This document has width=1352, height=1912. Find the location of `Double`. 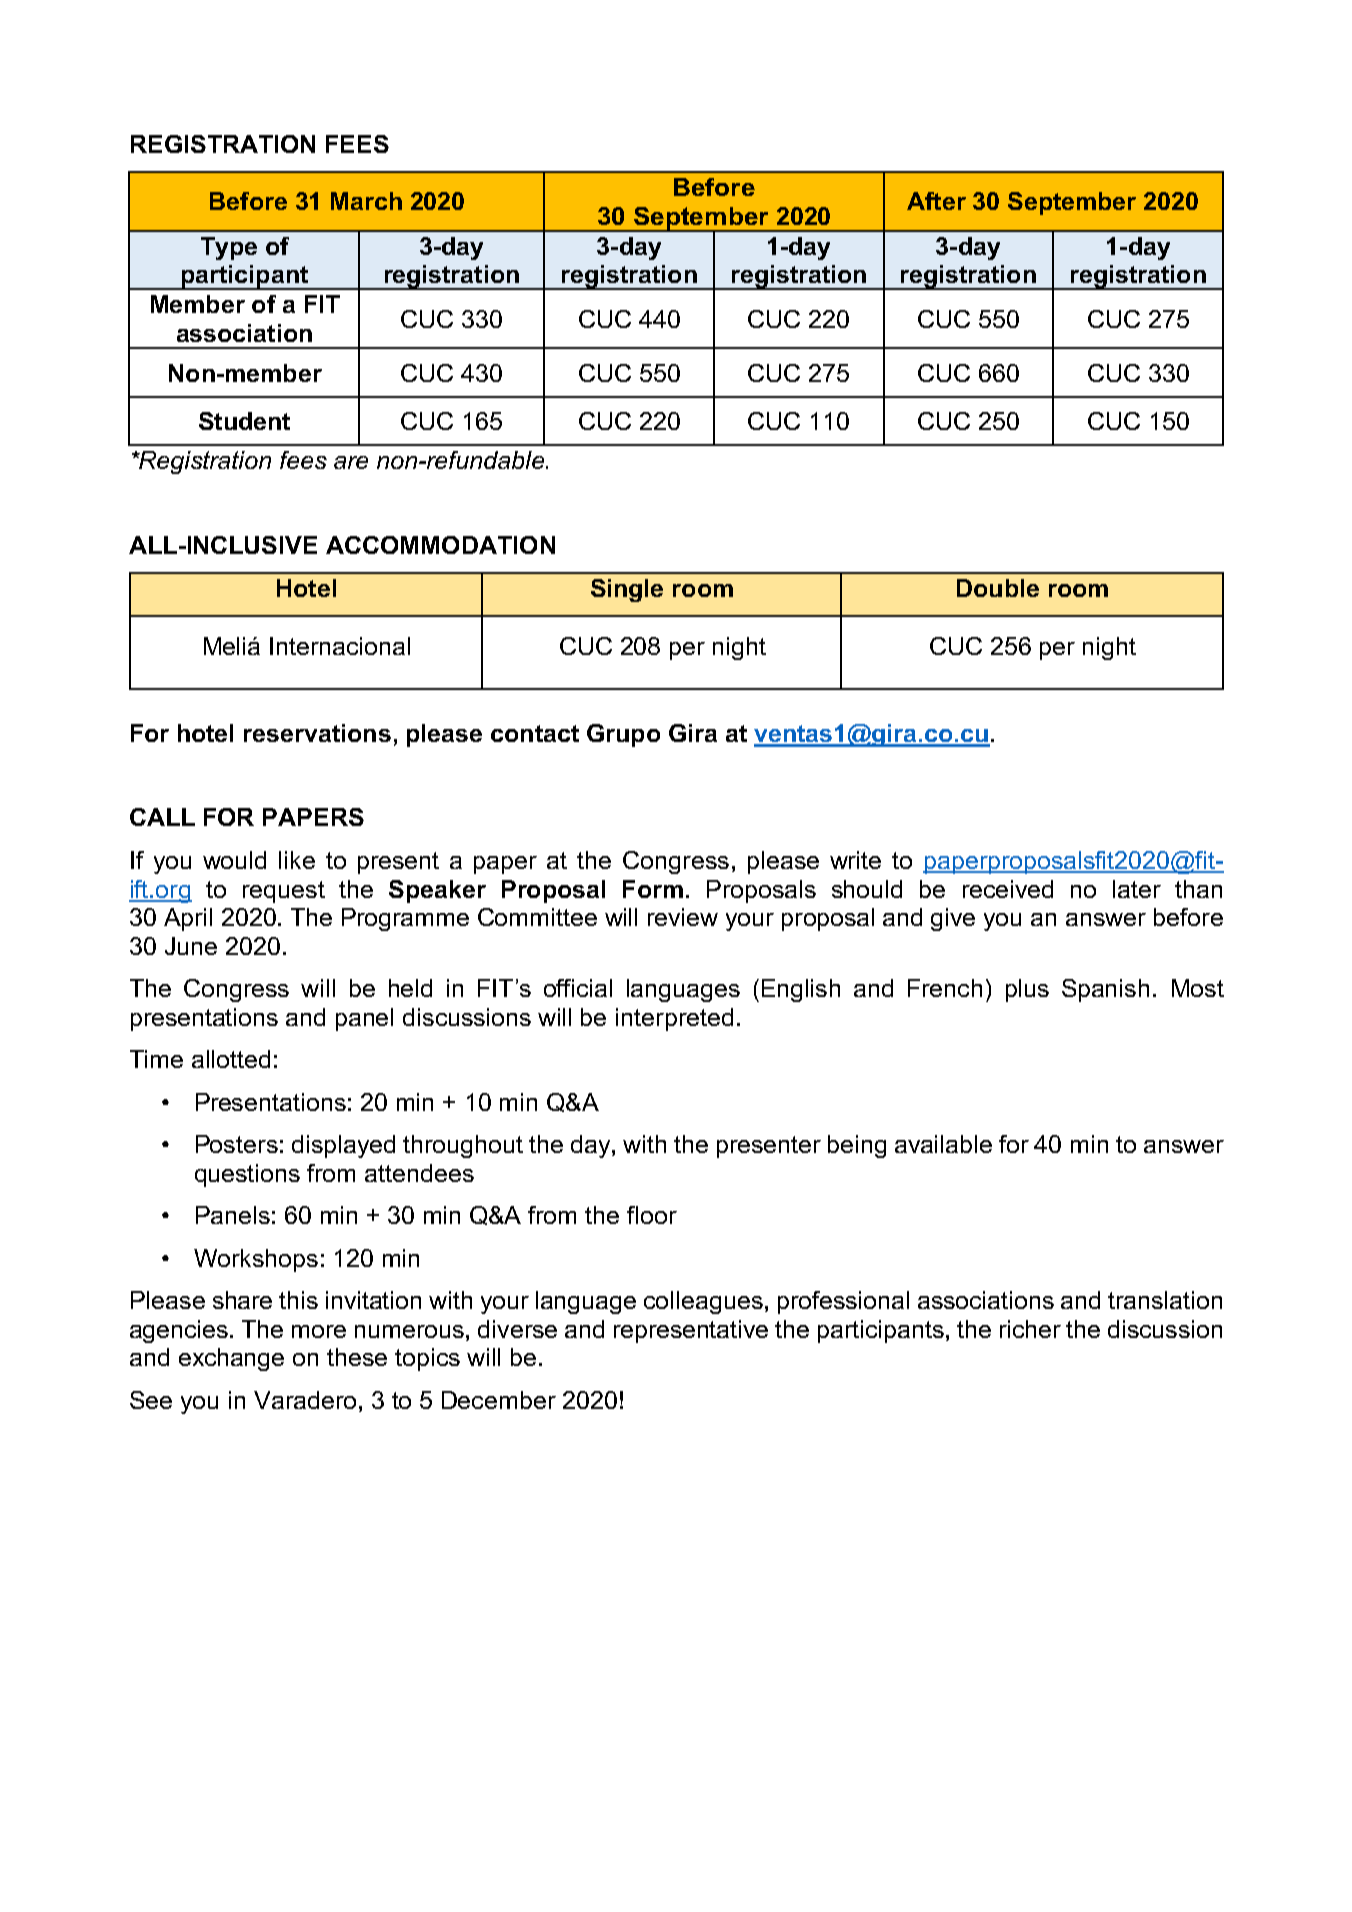

Double is located at coordinates (998, 588).
